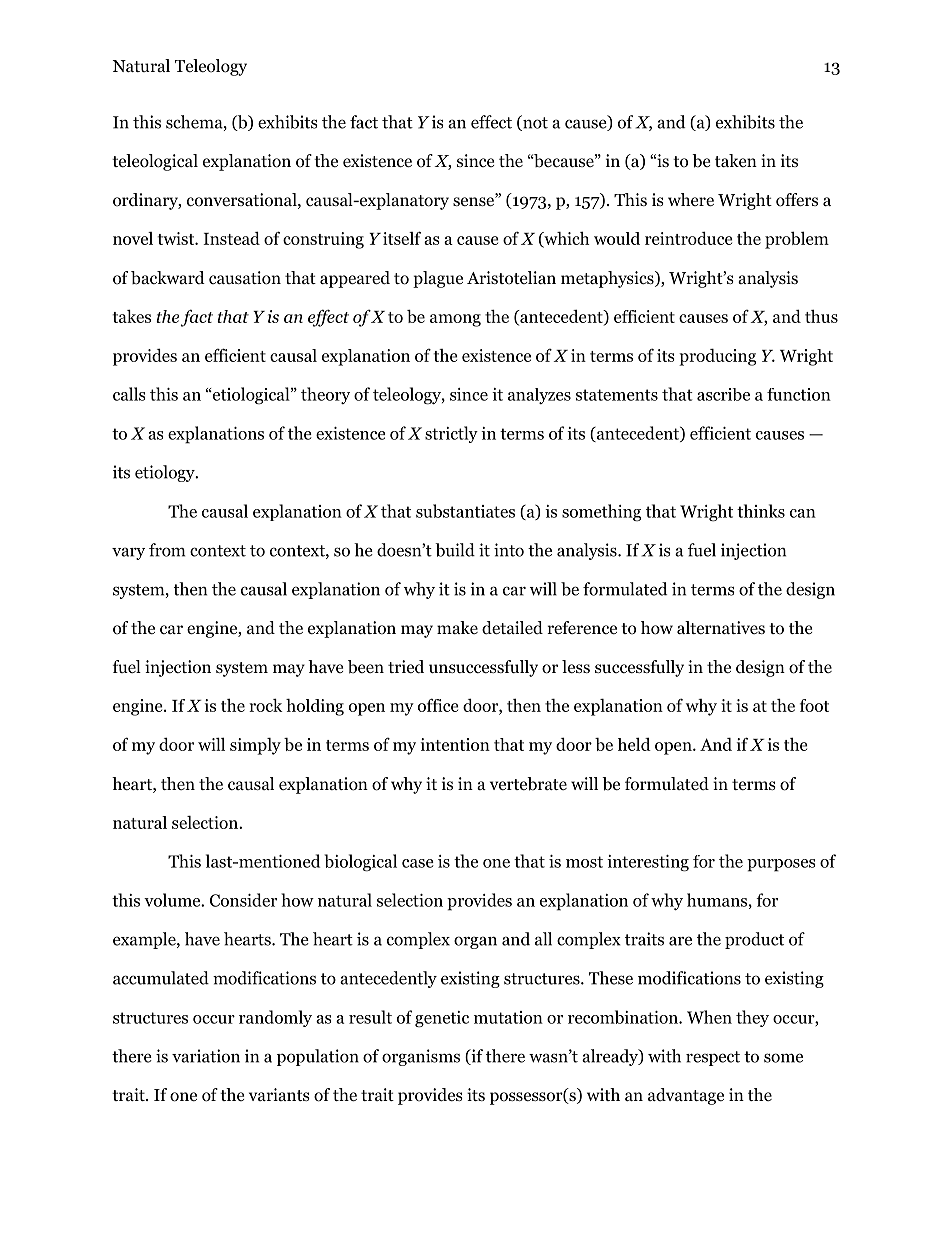 This screenshot has width=952, height=1233. Describe the element at coordinates (442, 1019) in the screenshot. I see `genetic` at that location.
